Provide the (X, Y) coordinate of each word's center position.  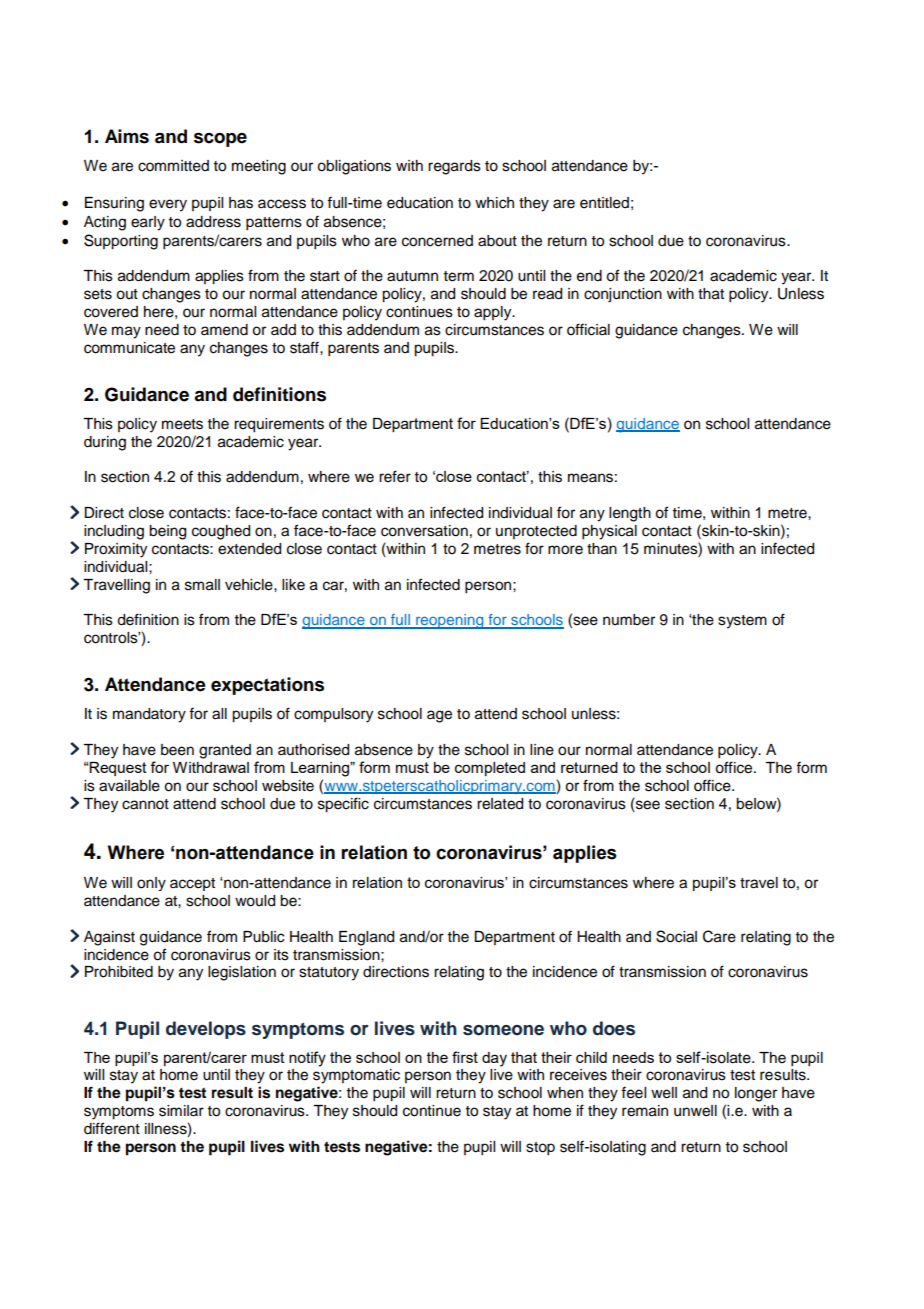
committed (173, 166)
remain (645, 1111)
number (629, 620)
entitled (604, 203)
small (202, 585)
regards (454, 167)
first (465, 1057)
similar (181, 1111)
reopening (450, 621)
